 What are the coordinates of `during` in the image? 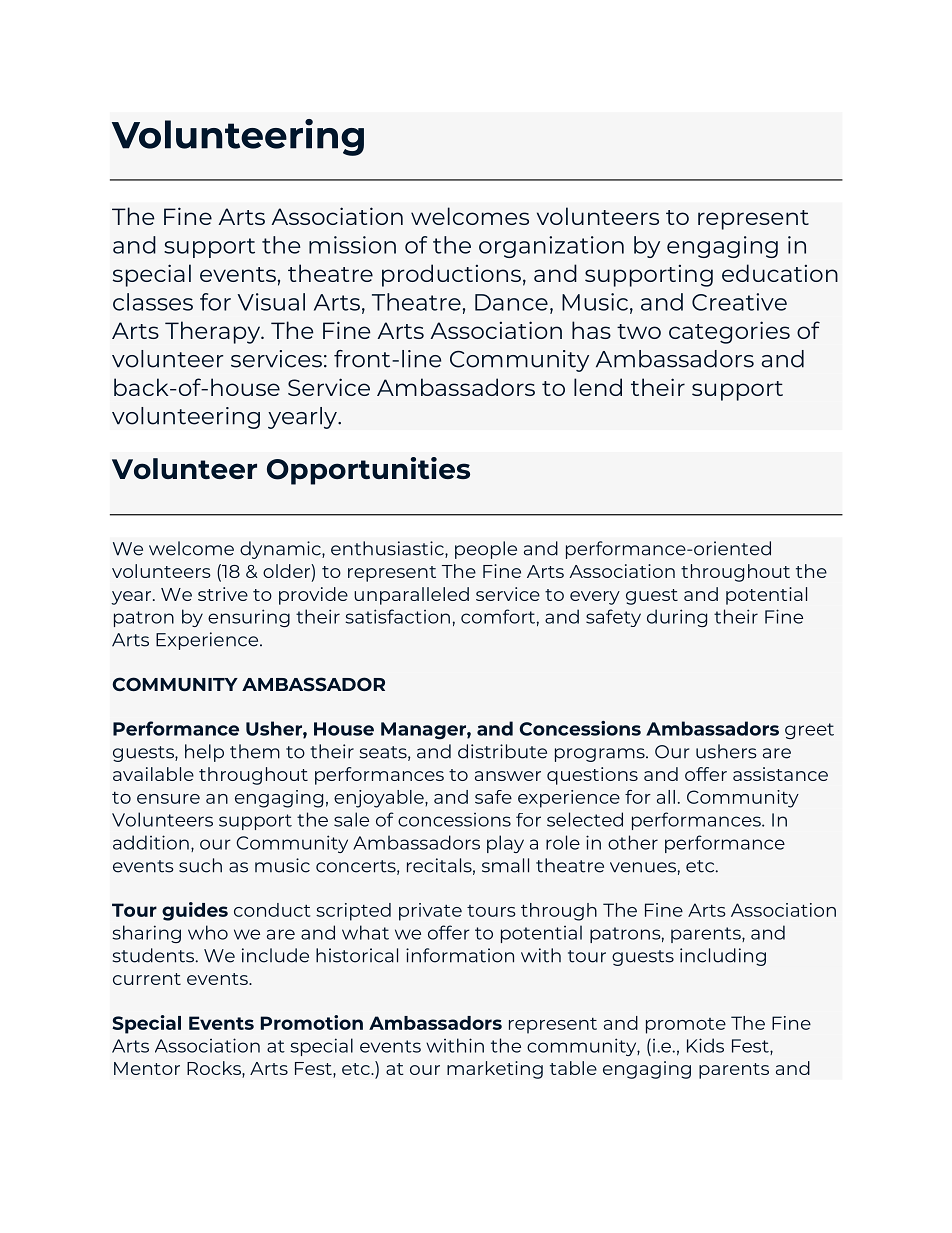 It's located at (677, 618).
